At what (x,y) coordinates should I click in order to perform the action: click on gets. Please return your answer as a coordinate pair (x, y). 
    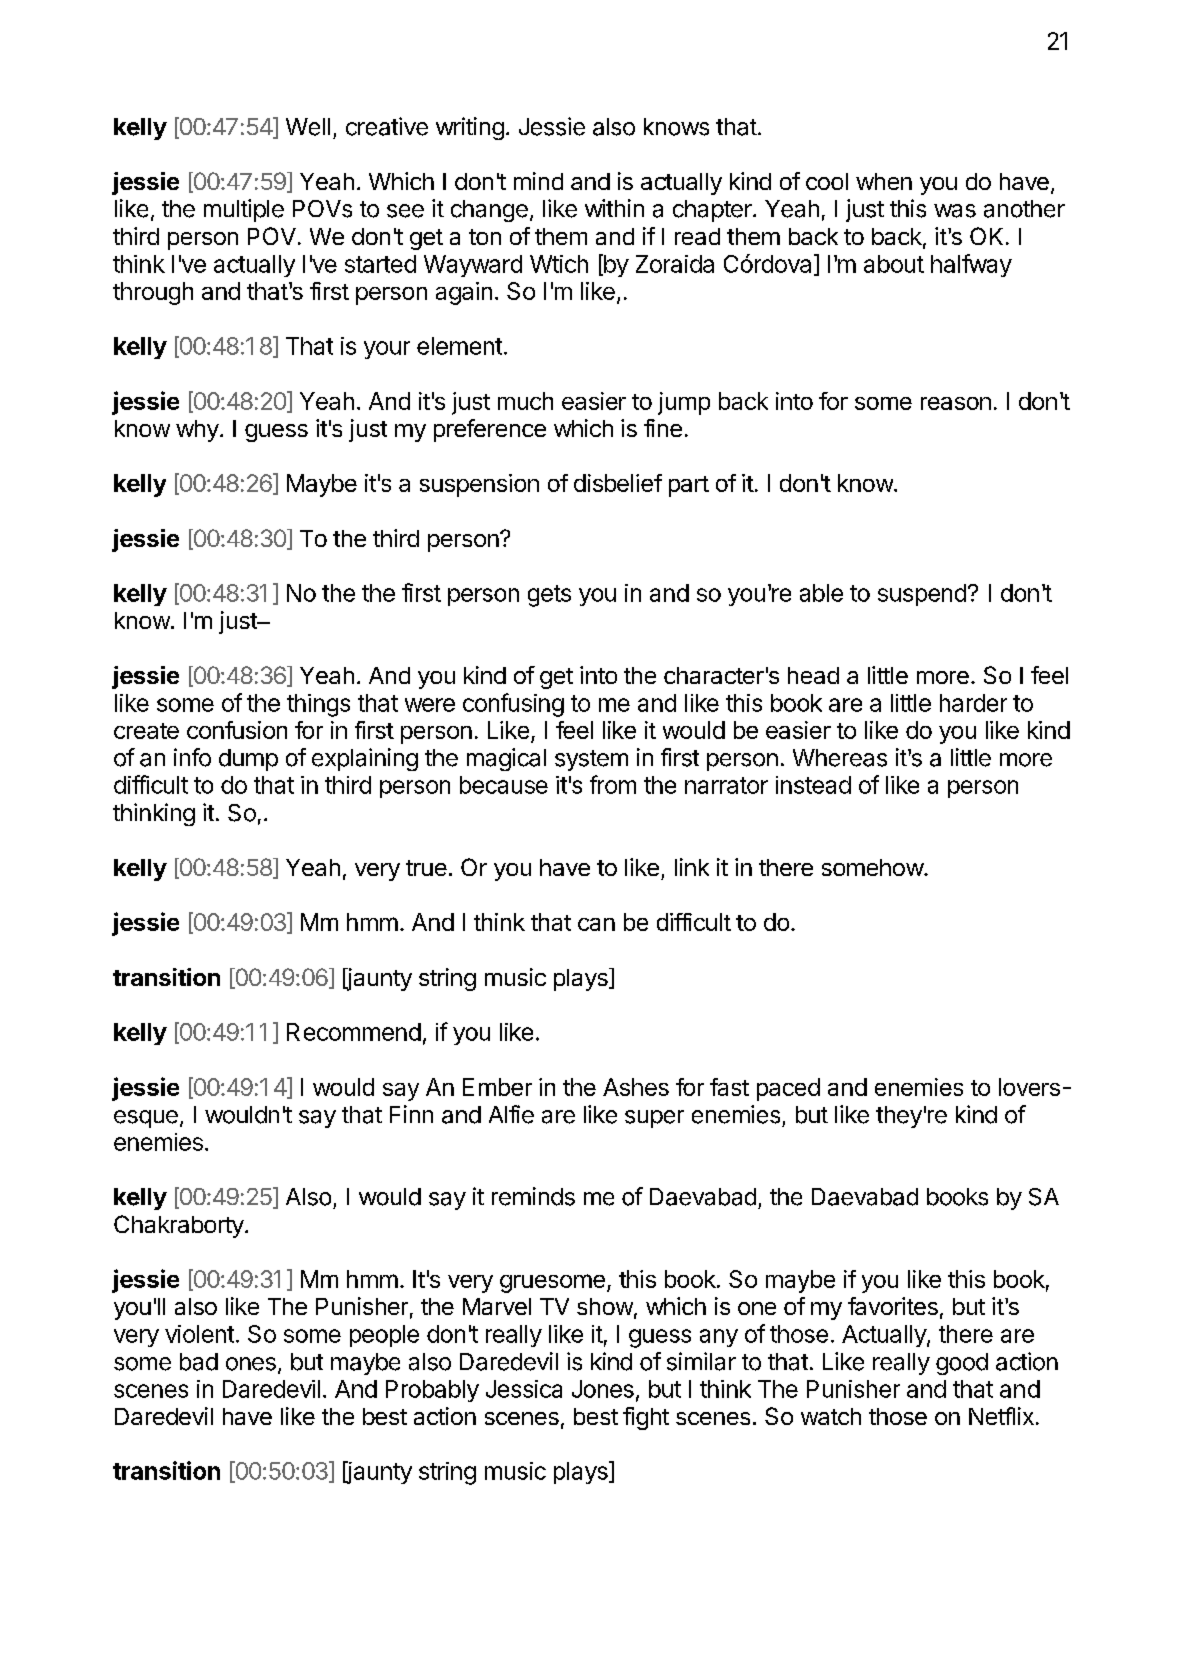
    Looking at the image, I should click on (549, 596).
